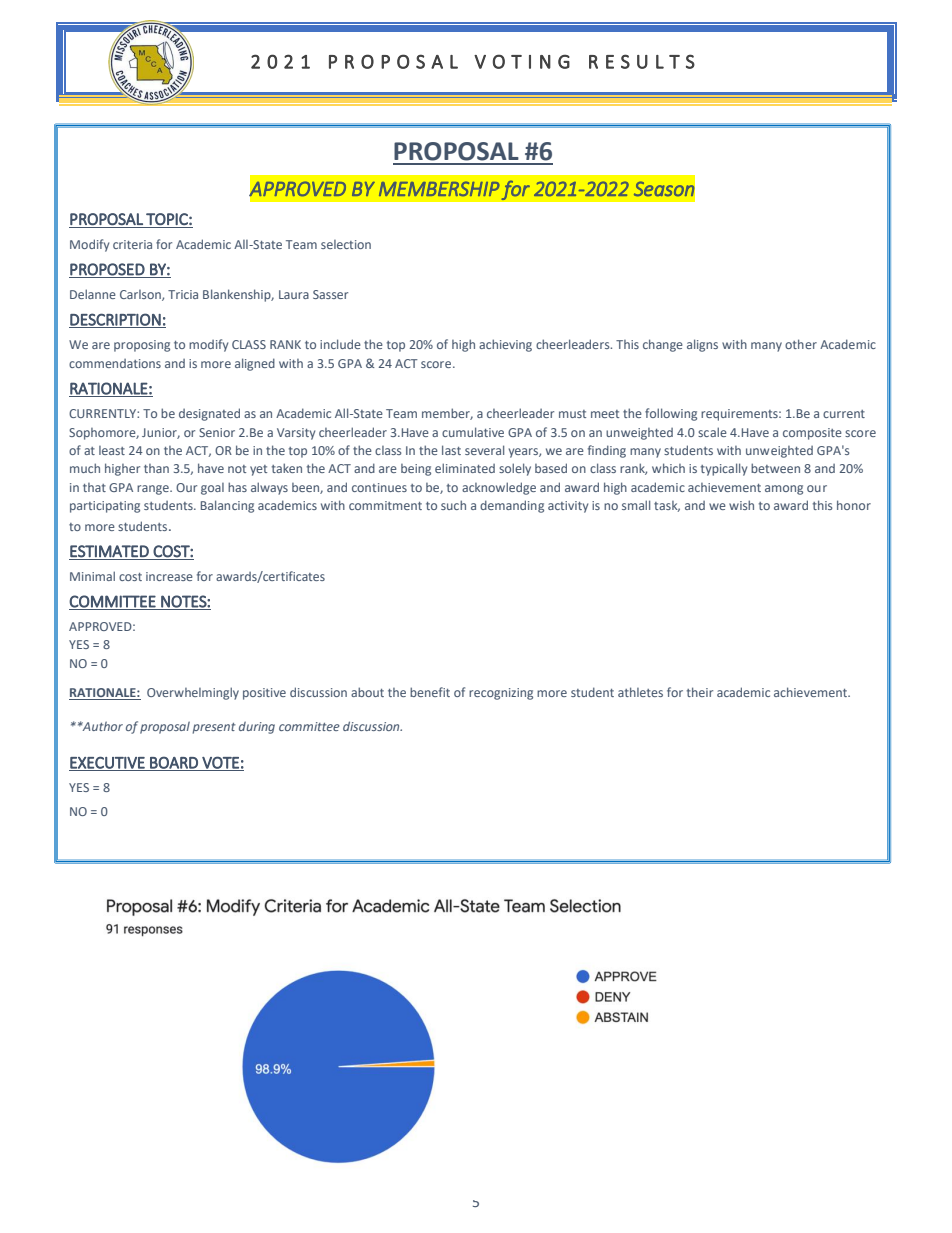 Image resolution: width=952 pixels, height=1233 pixels. What do you see at coordinates (142, 346) in the image?
I see `proposing` at bounding box center [142, 346].
